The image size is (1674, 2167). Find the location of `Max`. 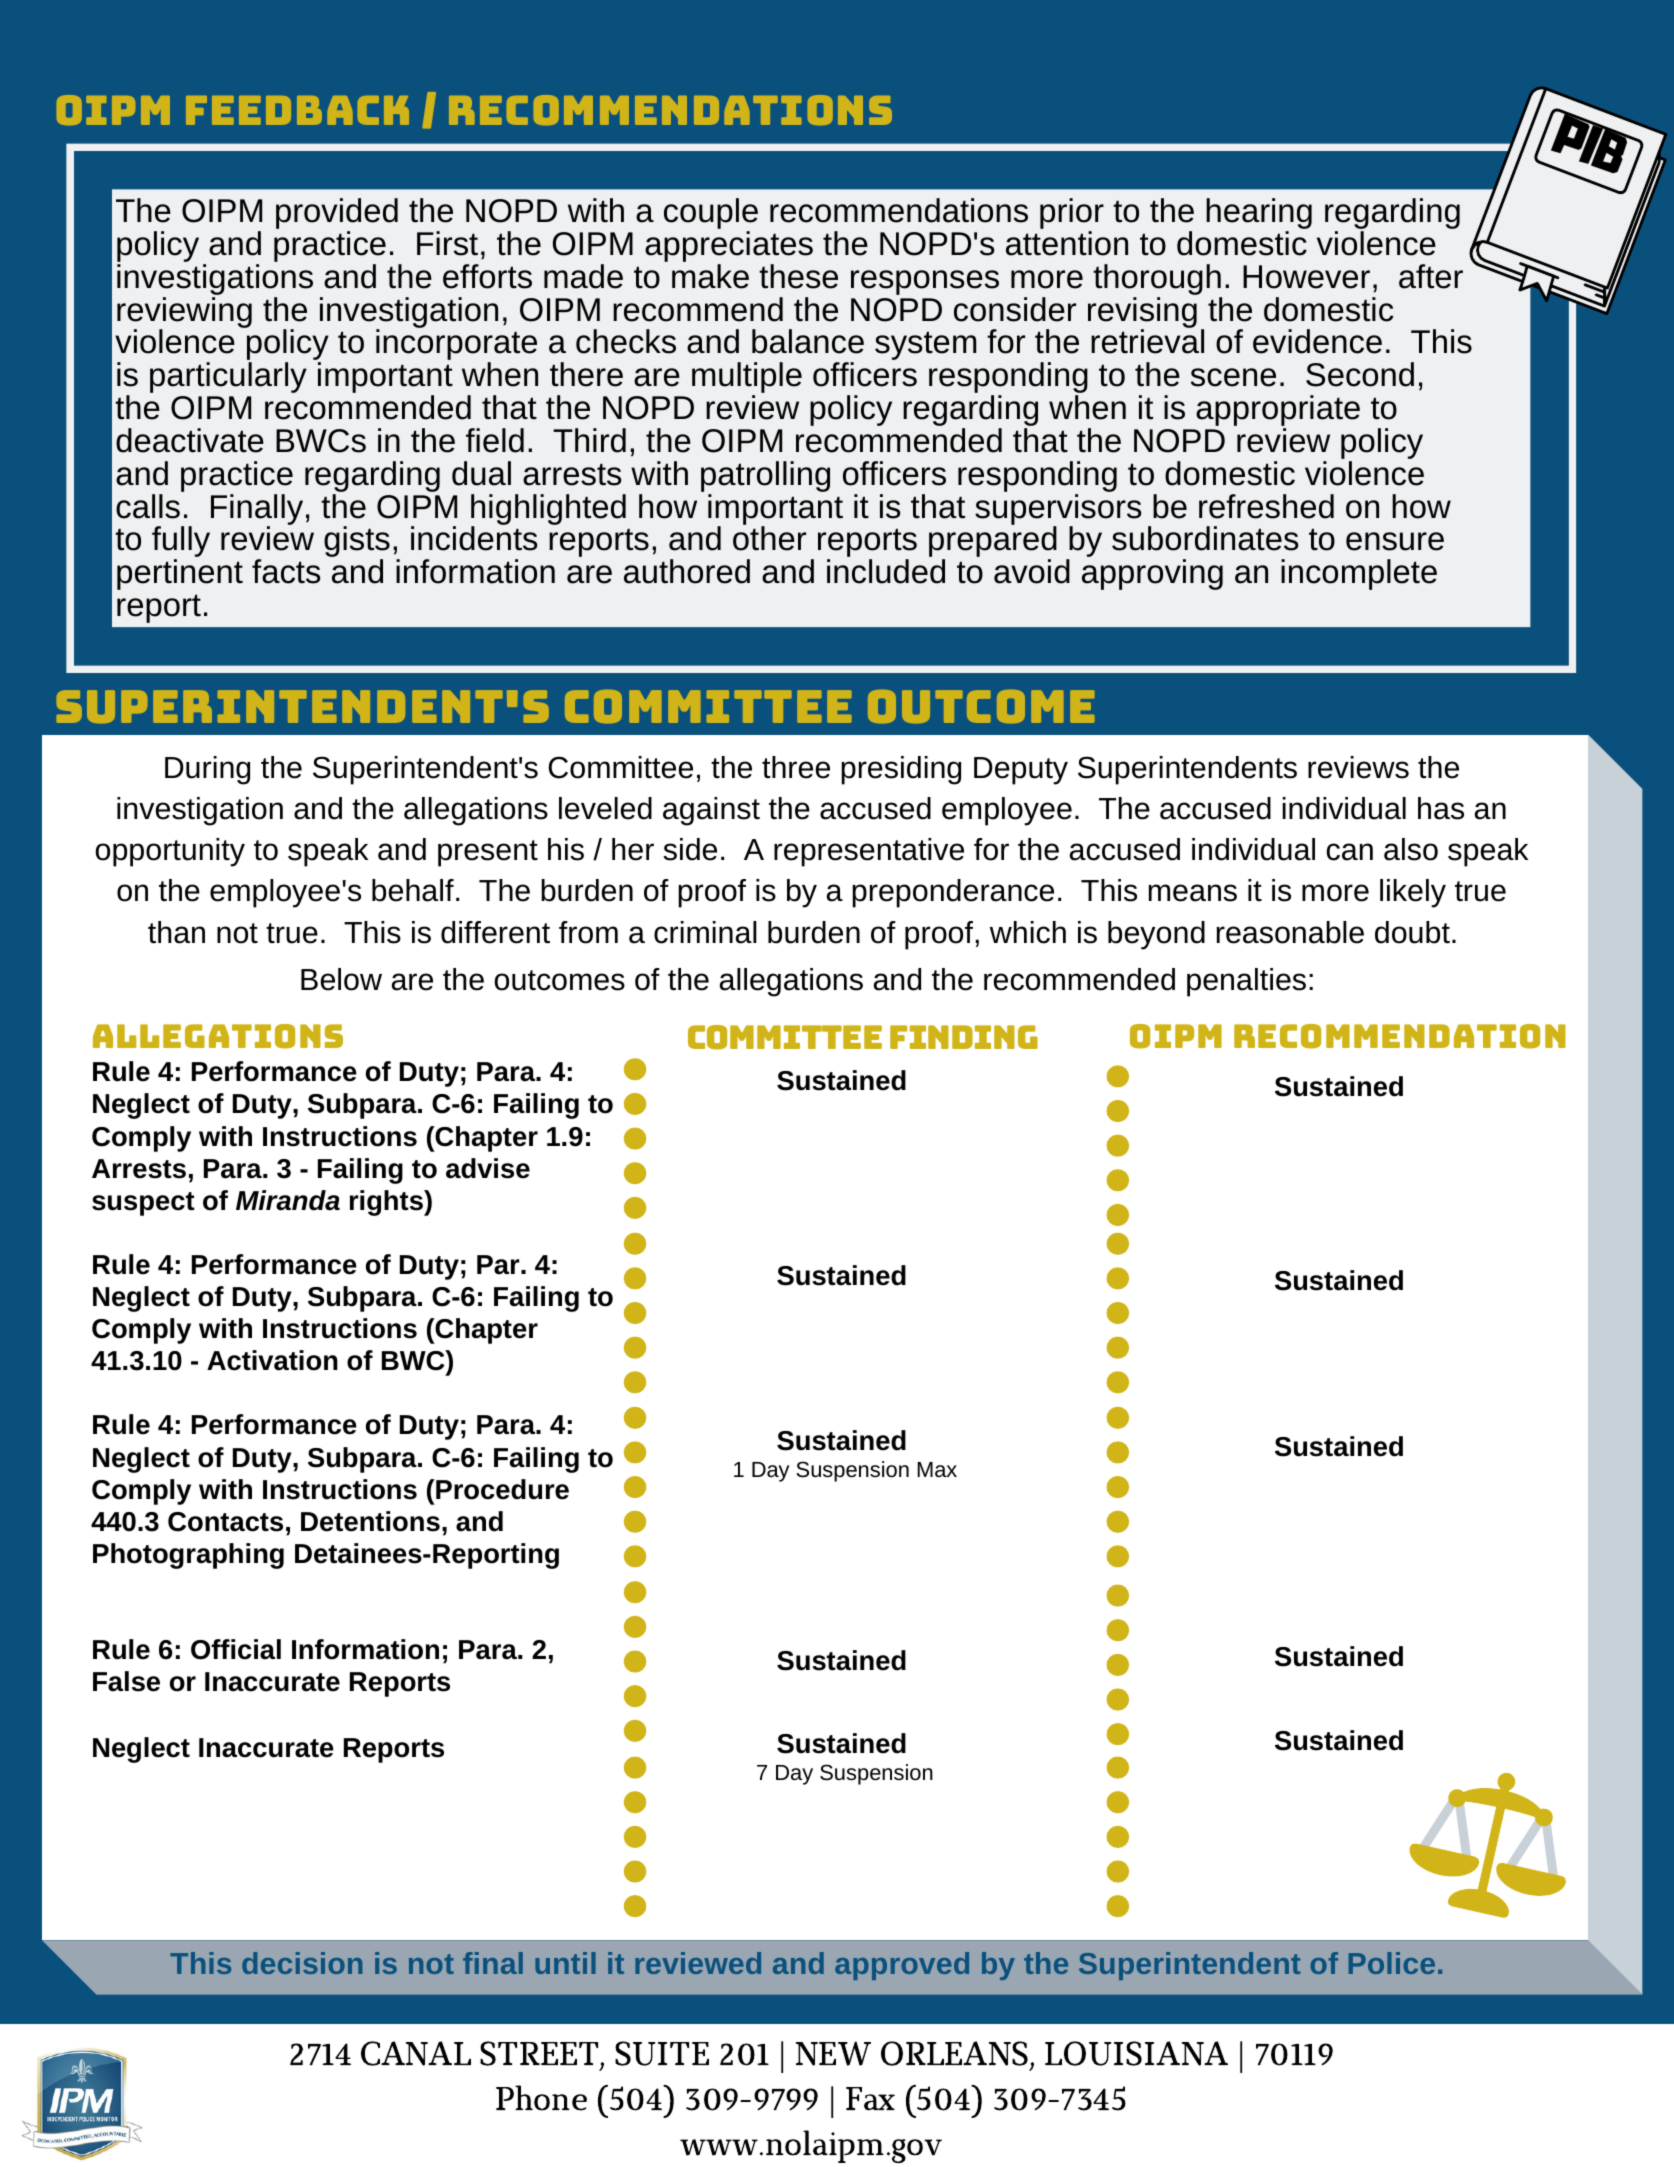

Max is located at coordinates (937, 1469).
